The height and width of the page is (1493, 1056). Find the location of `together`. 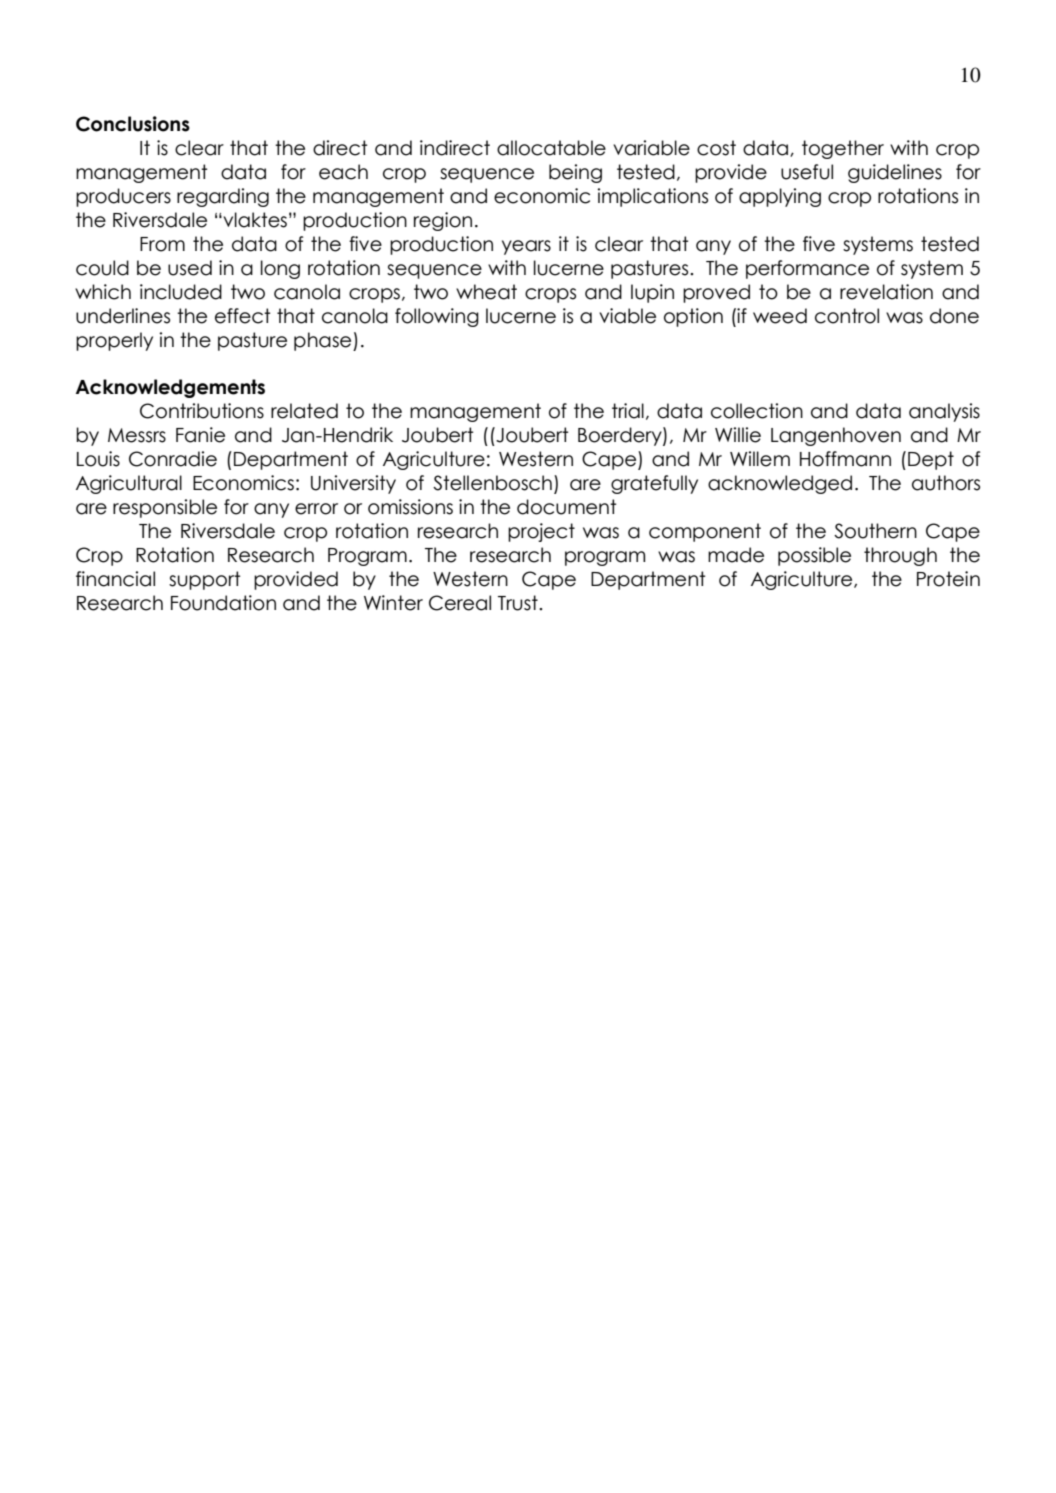

together is located at coordinates (843, 149).
